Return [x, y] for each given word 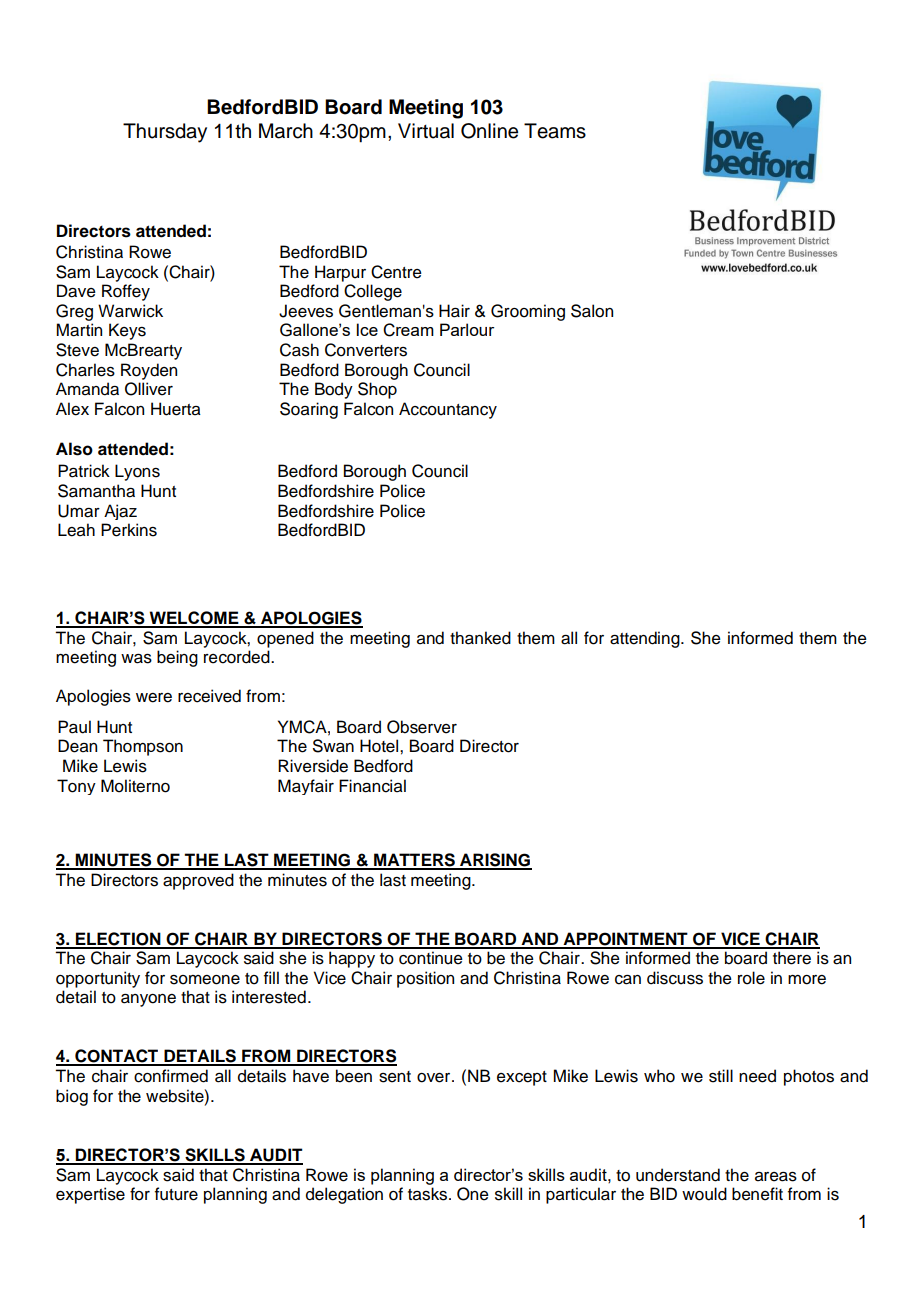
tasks [429, 1194]
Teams [555, 131]
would [704, 1194]
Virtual [426, 131]
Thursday [165, 133]
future [176, 1194]
